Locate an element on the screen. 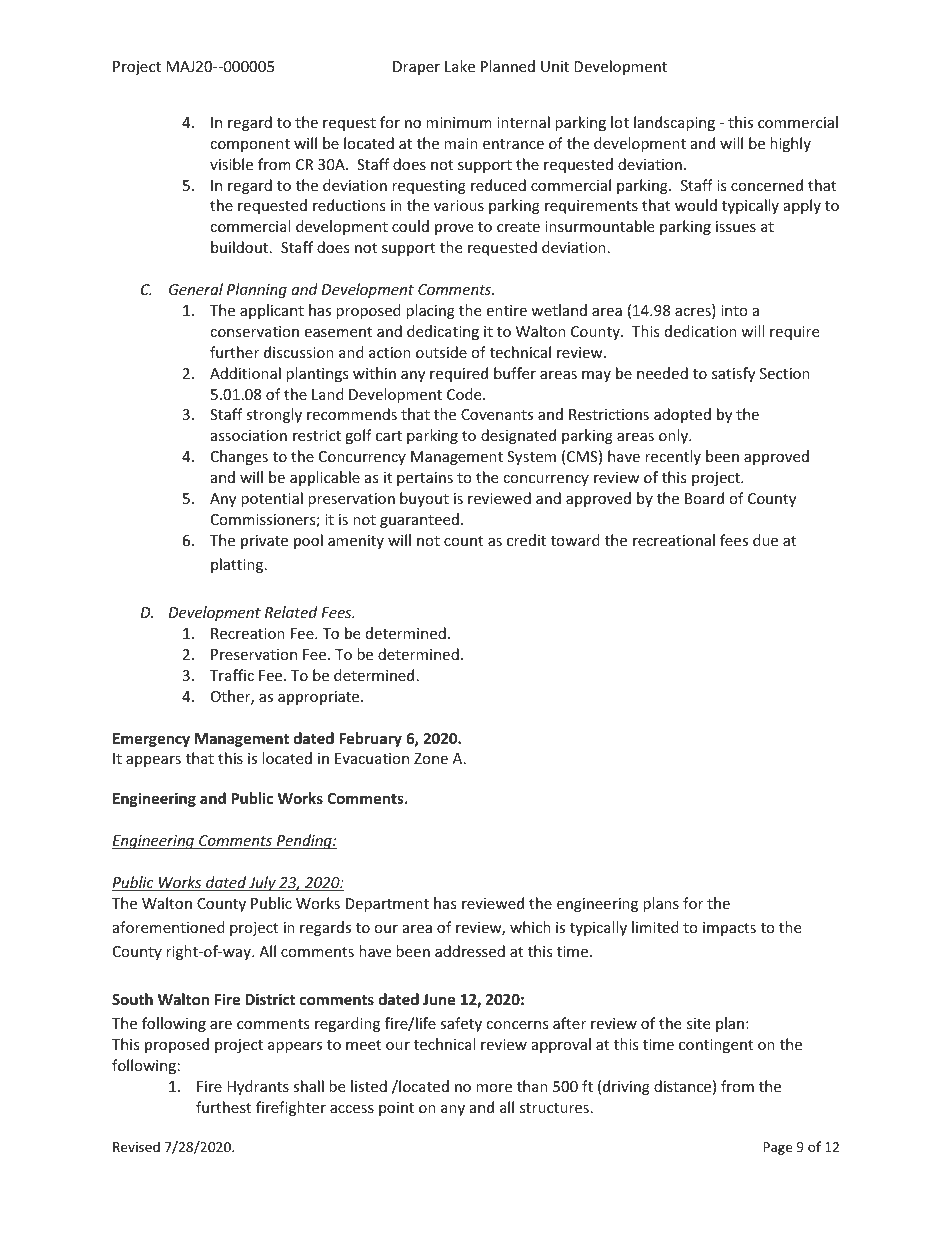 This screenshot has width=952, height=1233. satisfy is located at coordinates (733, 374).
